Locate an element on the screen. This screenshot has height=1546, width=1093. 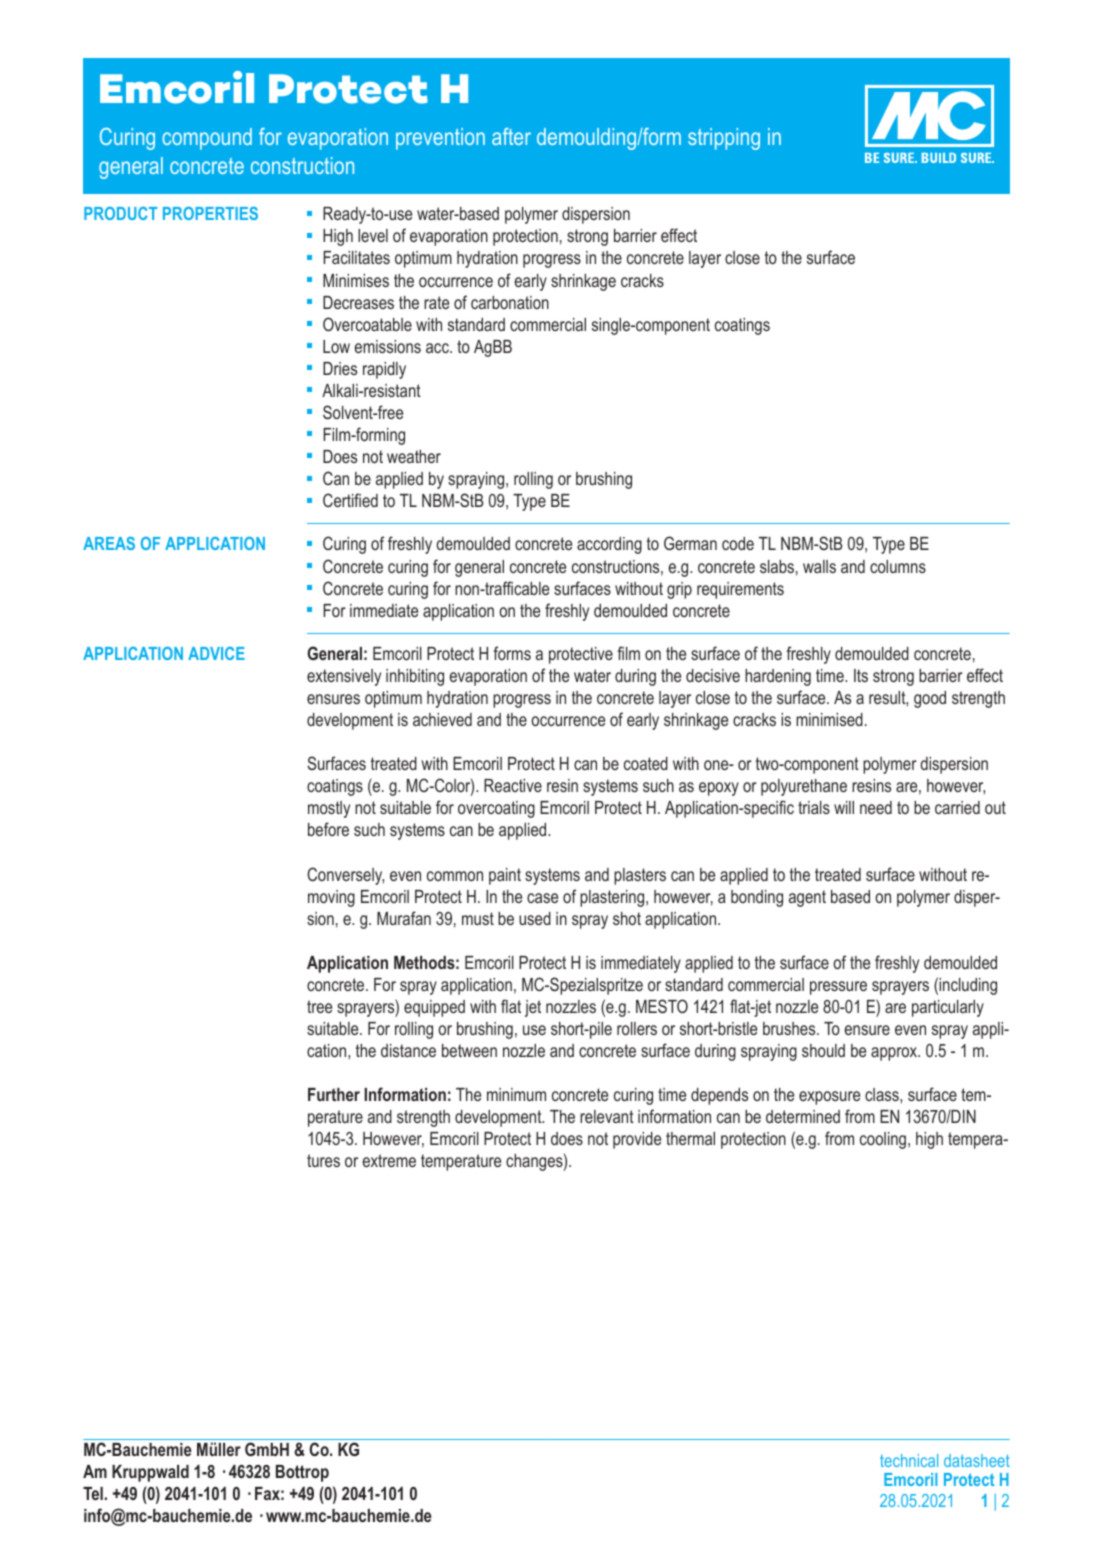
after is located at coordinates (511, 136).
